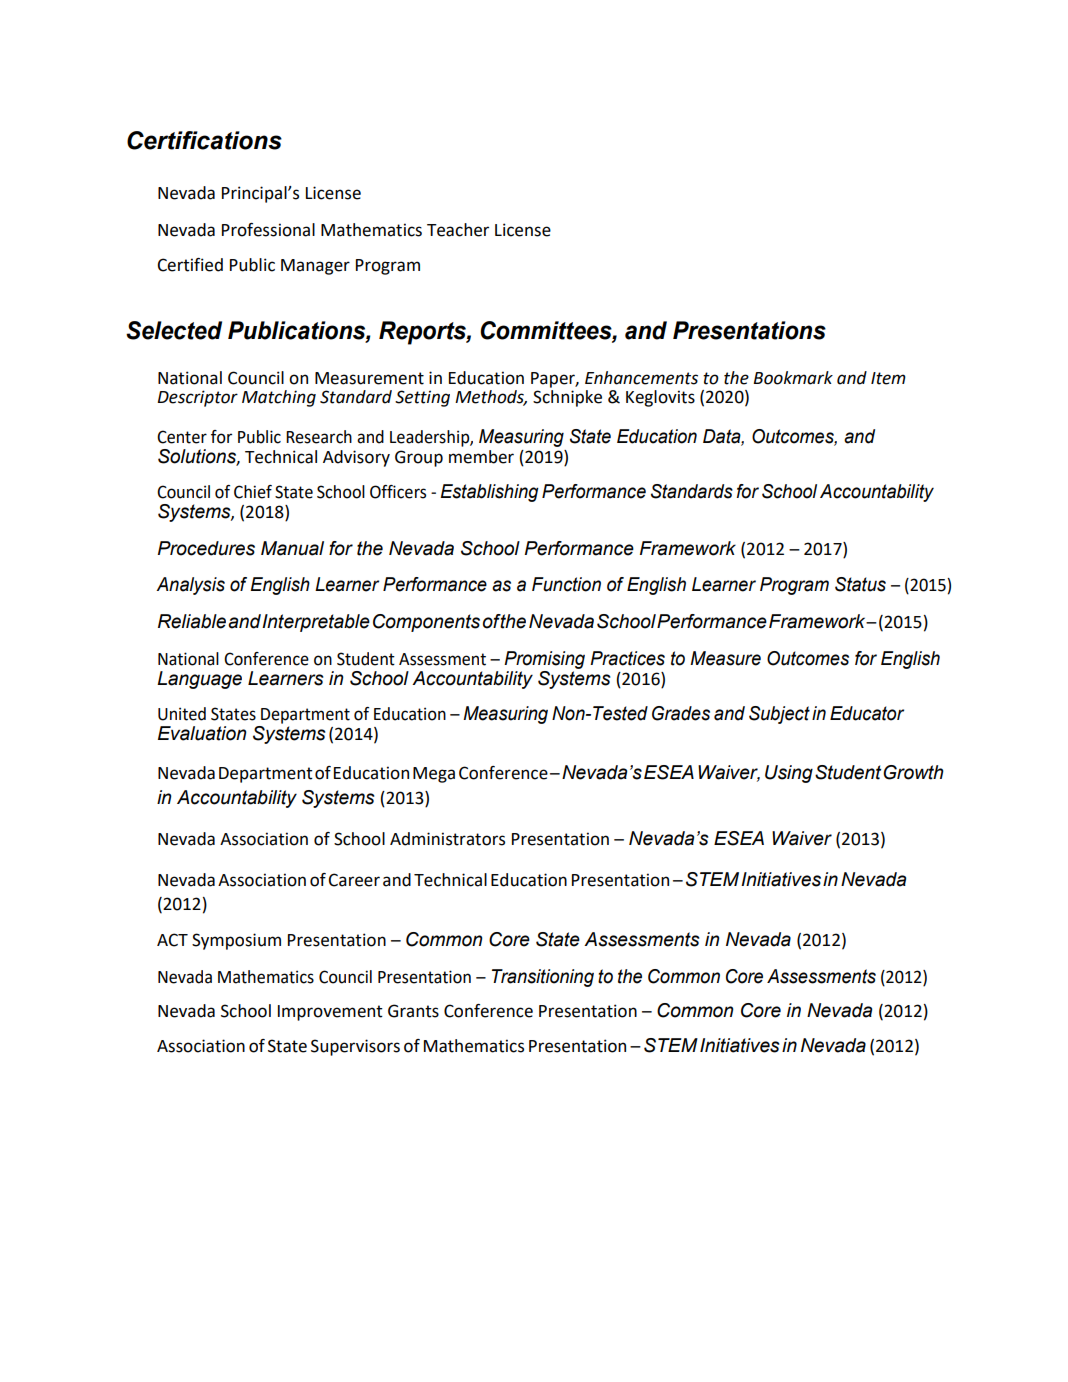  Describe the element at coordinates (204, 140) in the screenshot. I see `Certifications` at that location.
